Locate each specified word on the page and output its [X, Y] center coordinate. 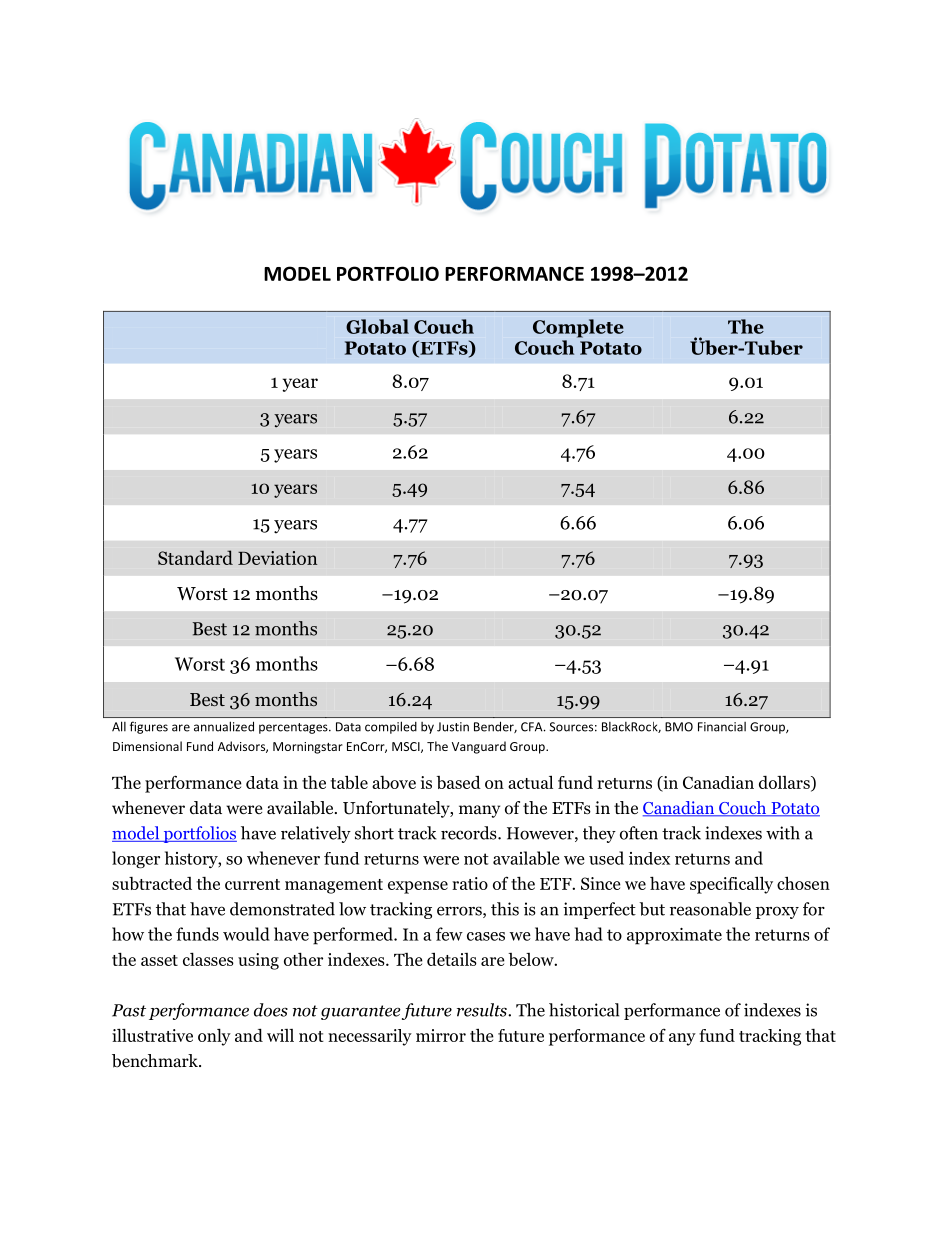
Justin [453, 727]
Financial [722, 727]
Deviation [277, 558]
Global [377, 326]
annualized [224, 726]
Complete [578, 328]
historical [584, 1010]
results [483, 1010]
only [214, 1037]
